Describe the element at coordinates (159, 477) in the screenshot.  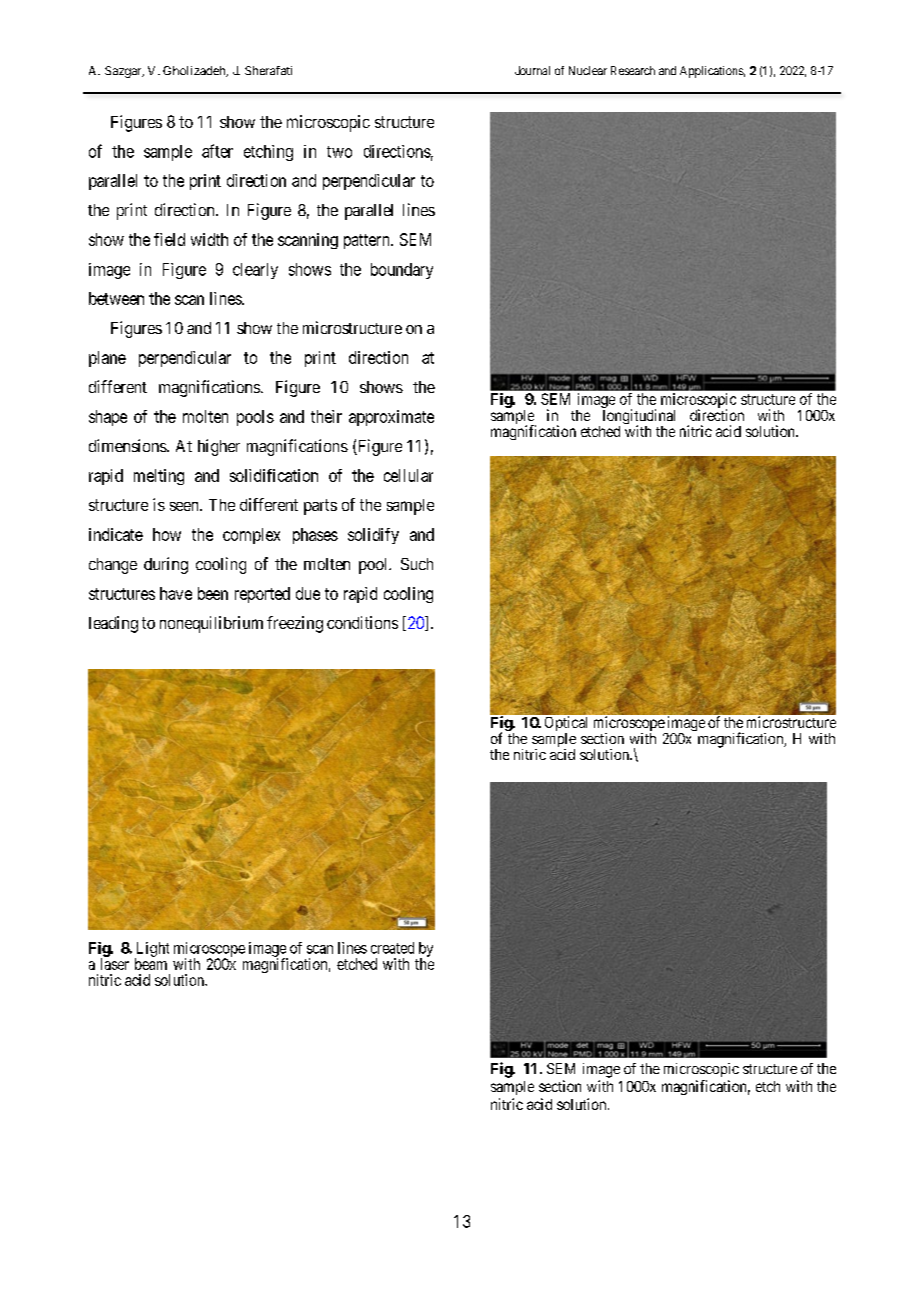
I see `melting` at that location.
